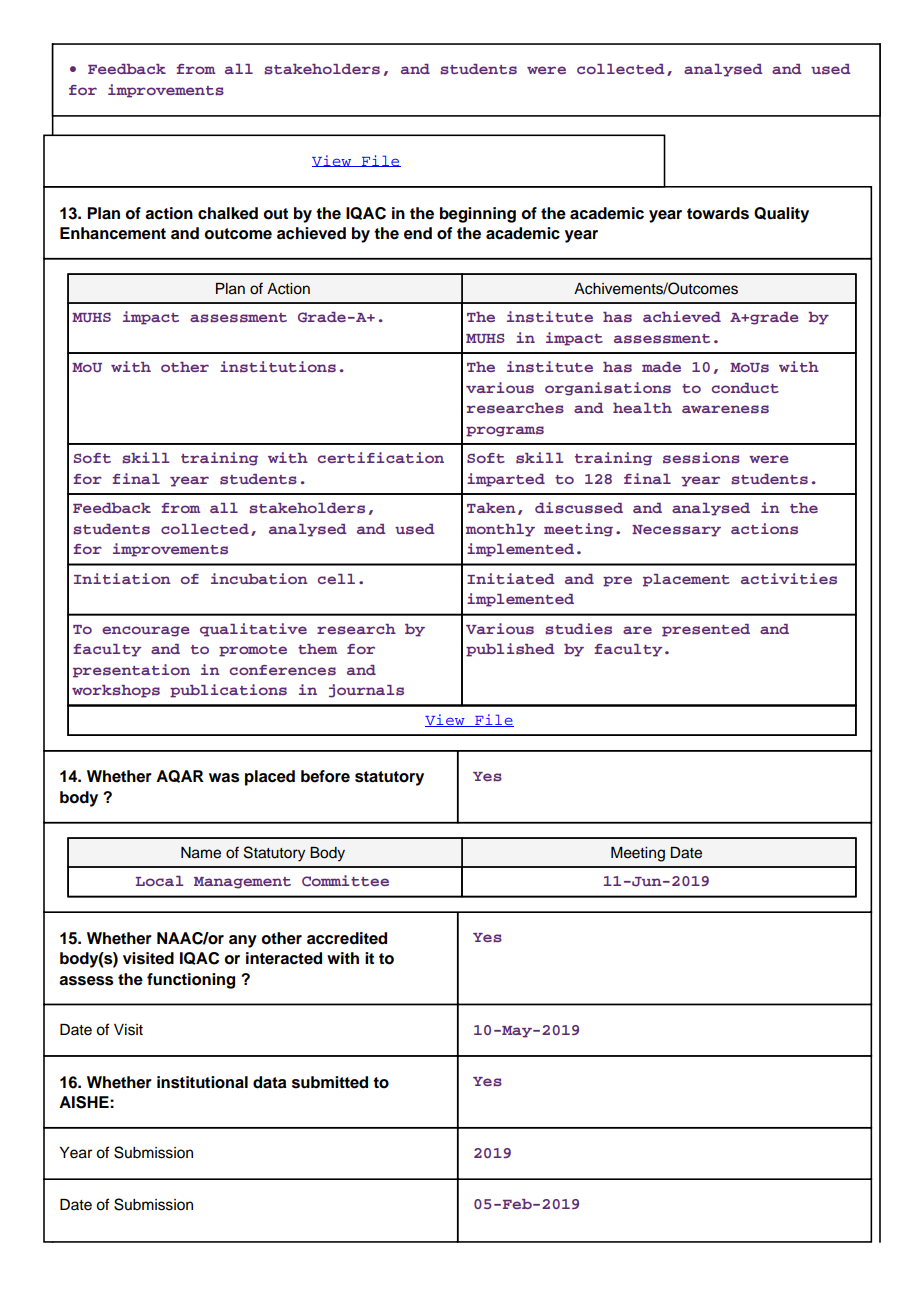 The image size is (924, 1308). What do you see at coordinates (418, 233) in the document?
I see `end` at bounding box center [418, 233].
